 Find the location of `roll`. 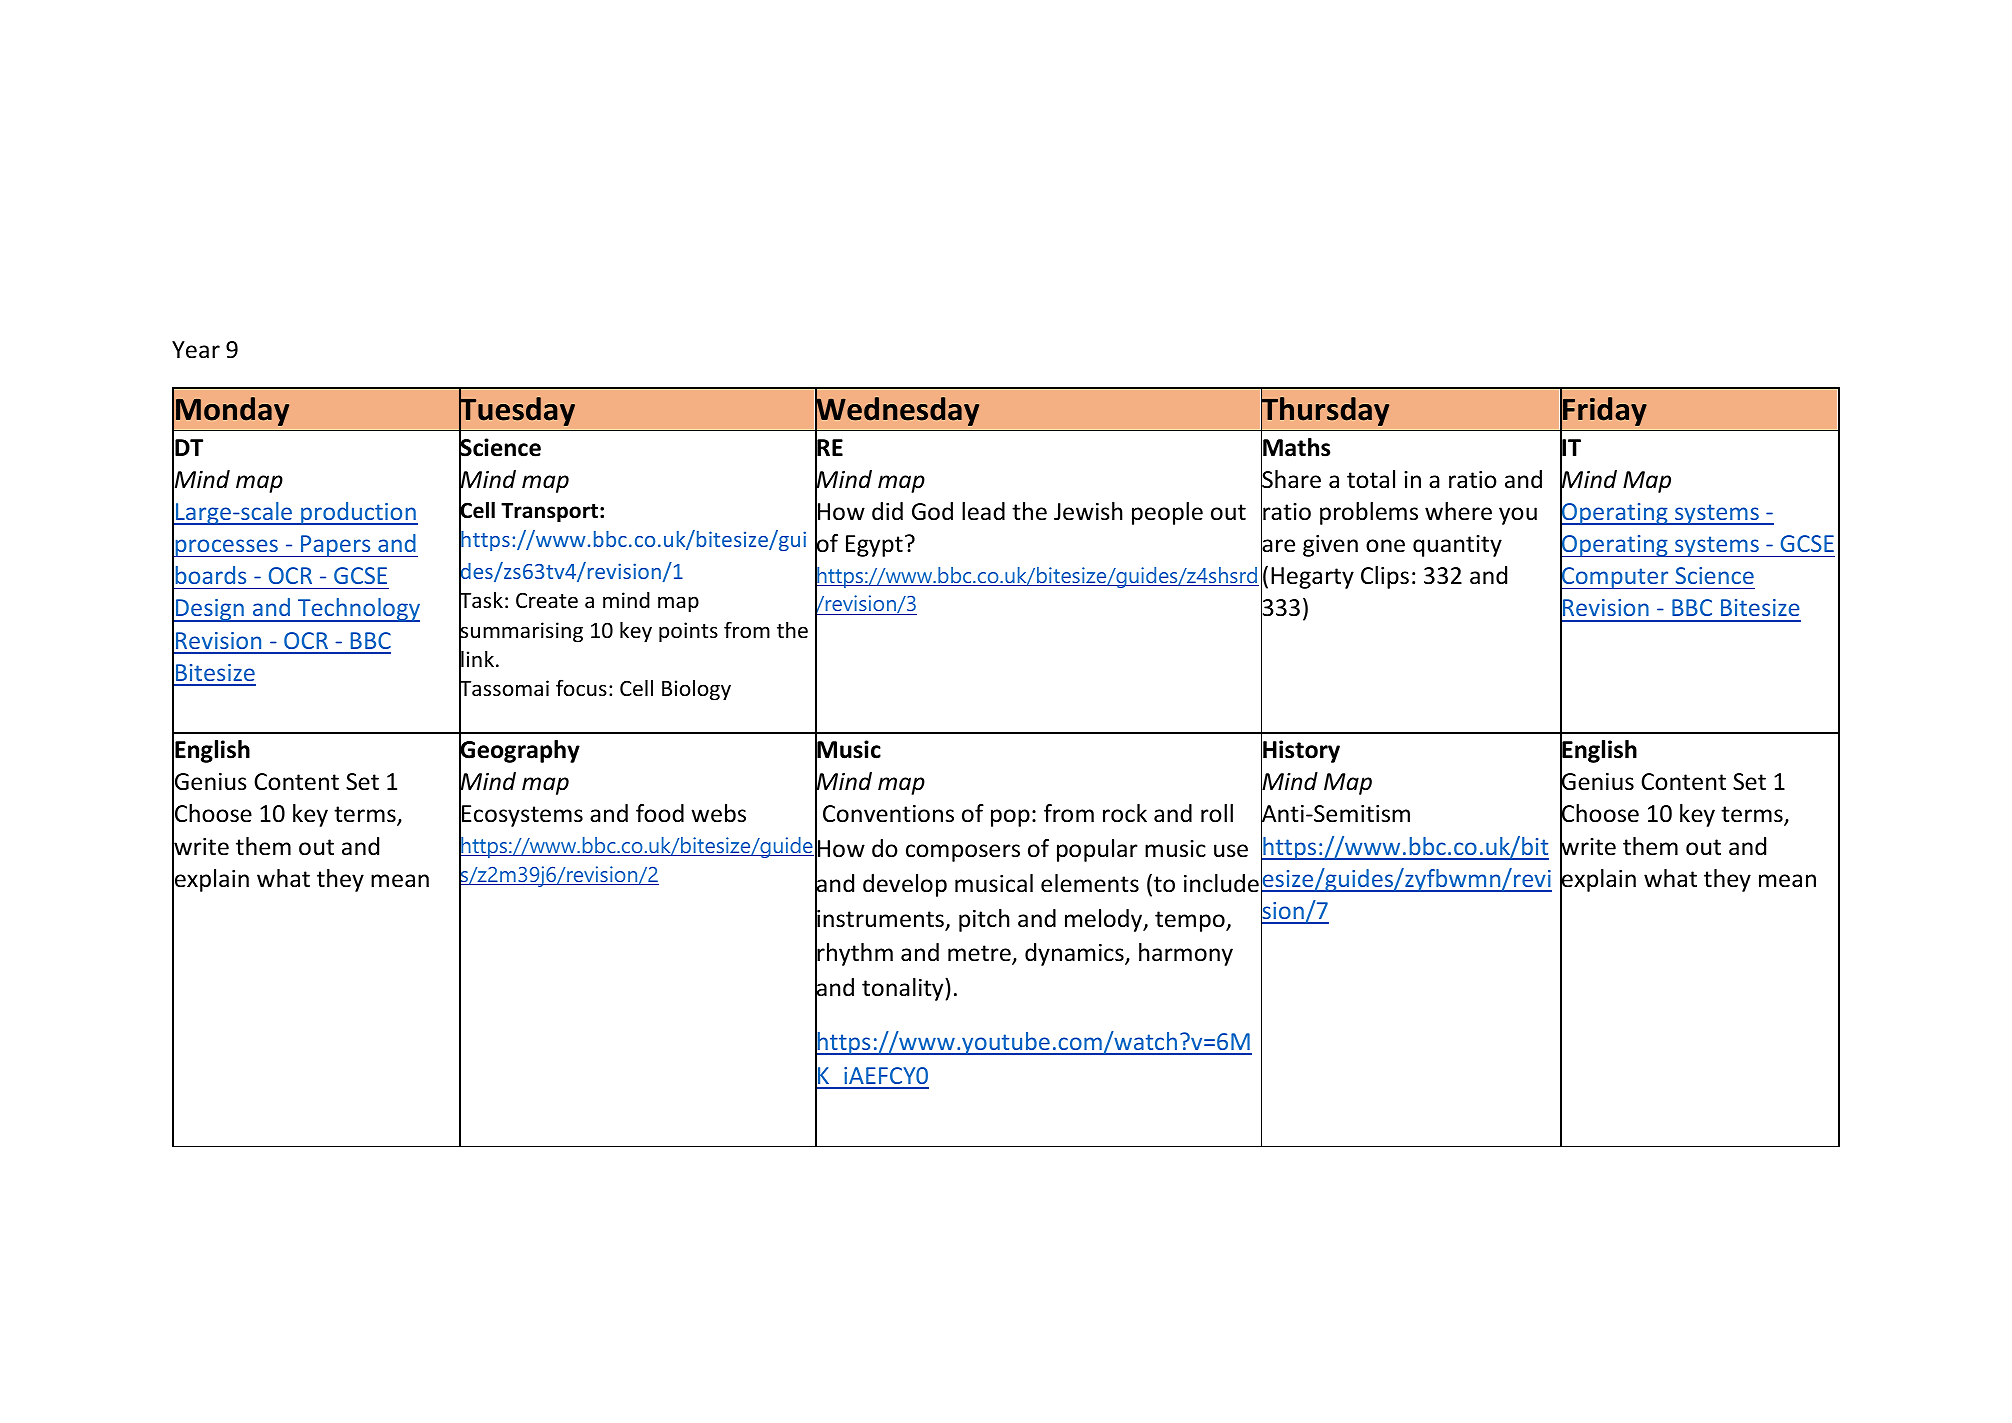

roll is located at coordinates (1217, 813).
